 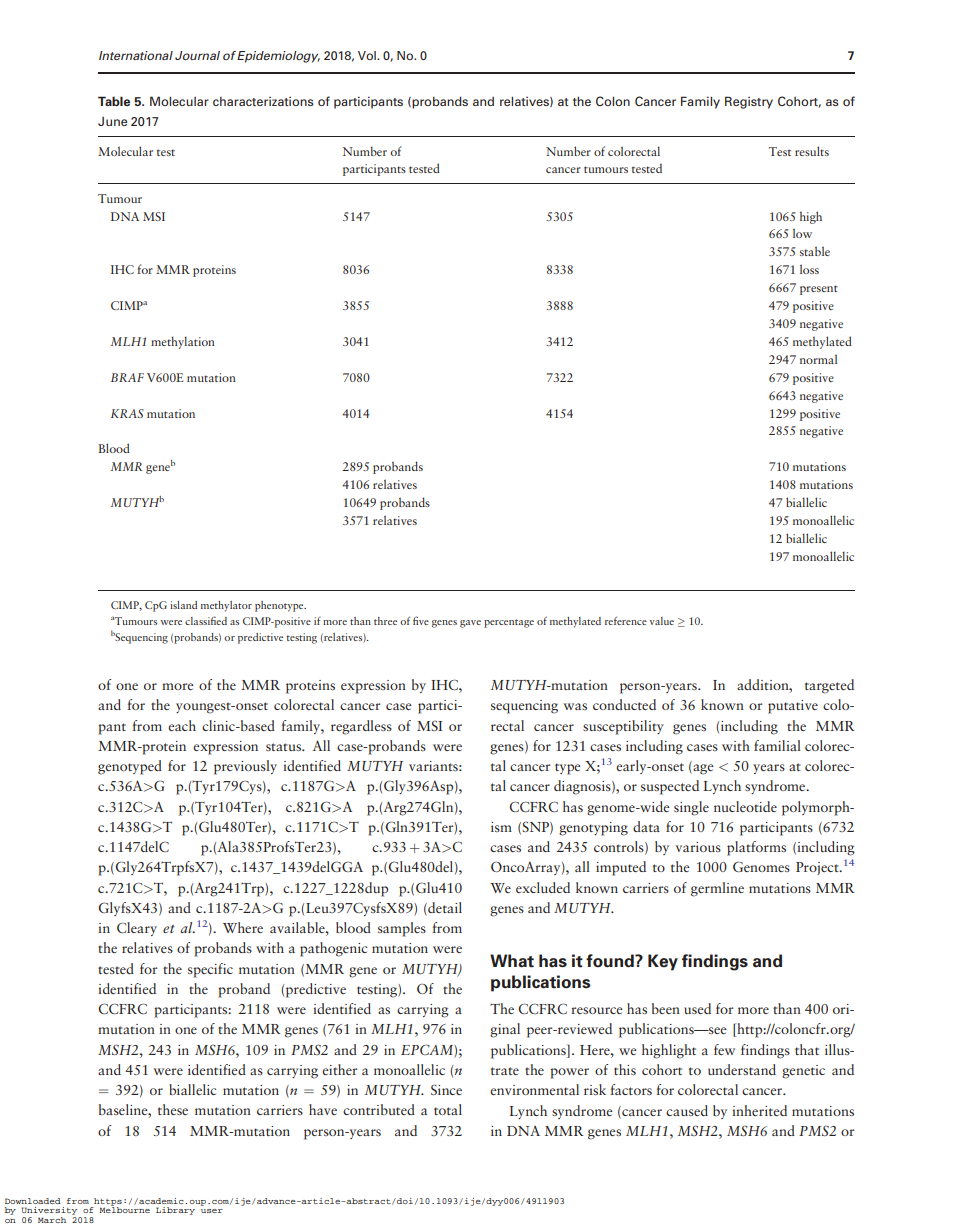 What do you see at coordinates (112, 121) in the screenshot?
I see `June` at bounding box center [112, 121].
